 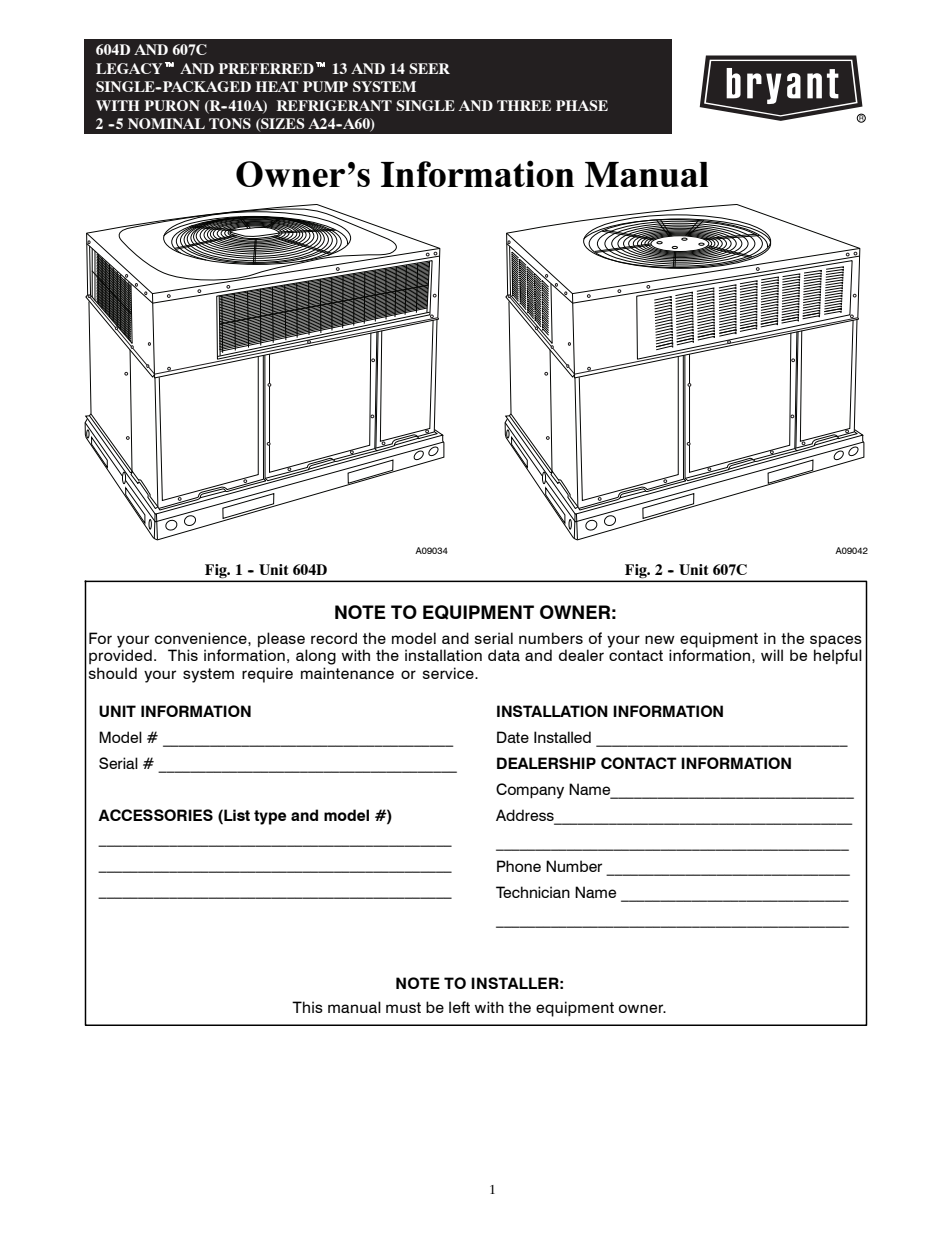 What do you see at coordinates (504, 655) in the document?
I see `data` at bounding box center [504, 655].
